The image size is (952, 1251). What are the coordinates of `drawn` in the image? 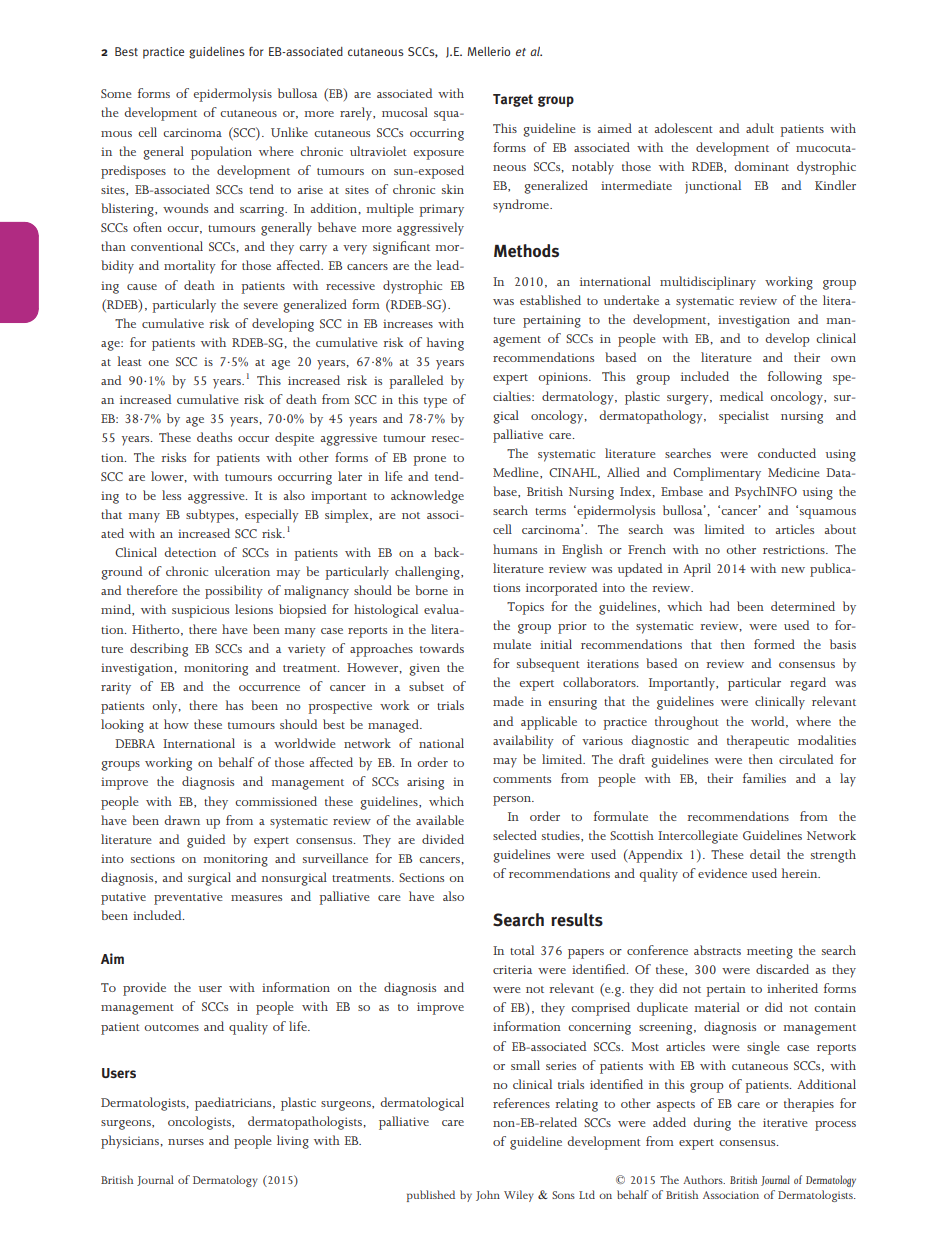 It's located at (182, 820).
